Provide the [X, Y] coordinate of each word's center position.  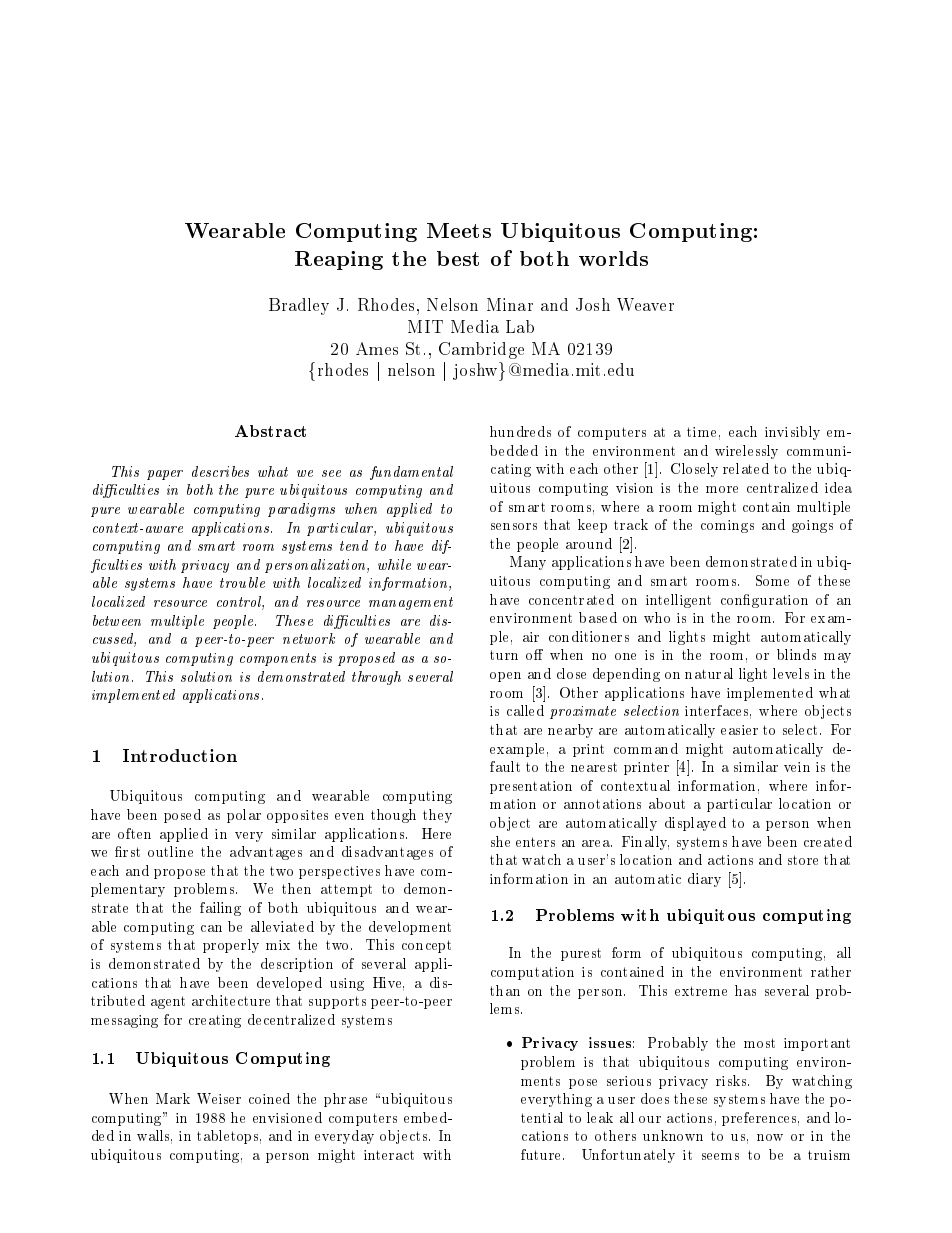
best [458, 258]
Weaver [645, 304]
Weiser [219, 1098]
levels [791, 673]
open [505, 677]
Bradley [299, 306]
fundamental [411, 473]
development [410, 928]
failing [220, 909]
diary [704, 880]
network [309, 638]
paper [165, 475]
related [746, 468]
